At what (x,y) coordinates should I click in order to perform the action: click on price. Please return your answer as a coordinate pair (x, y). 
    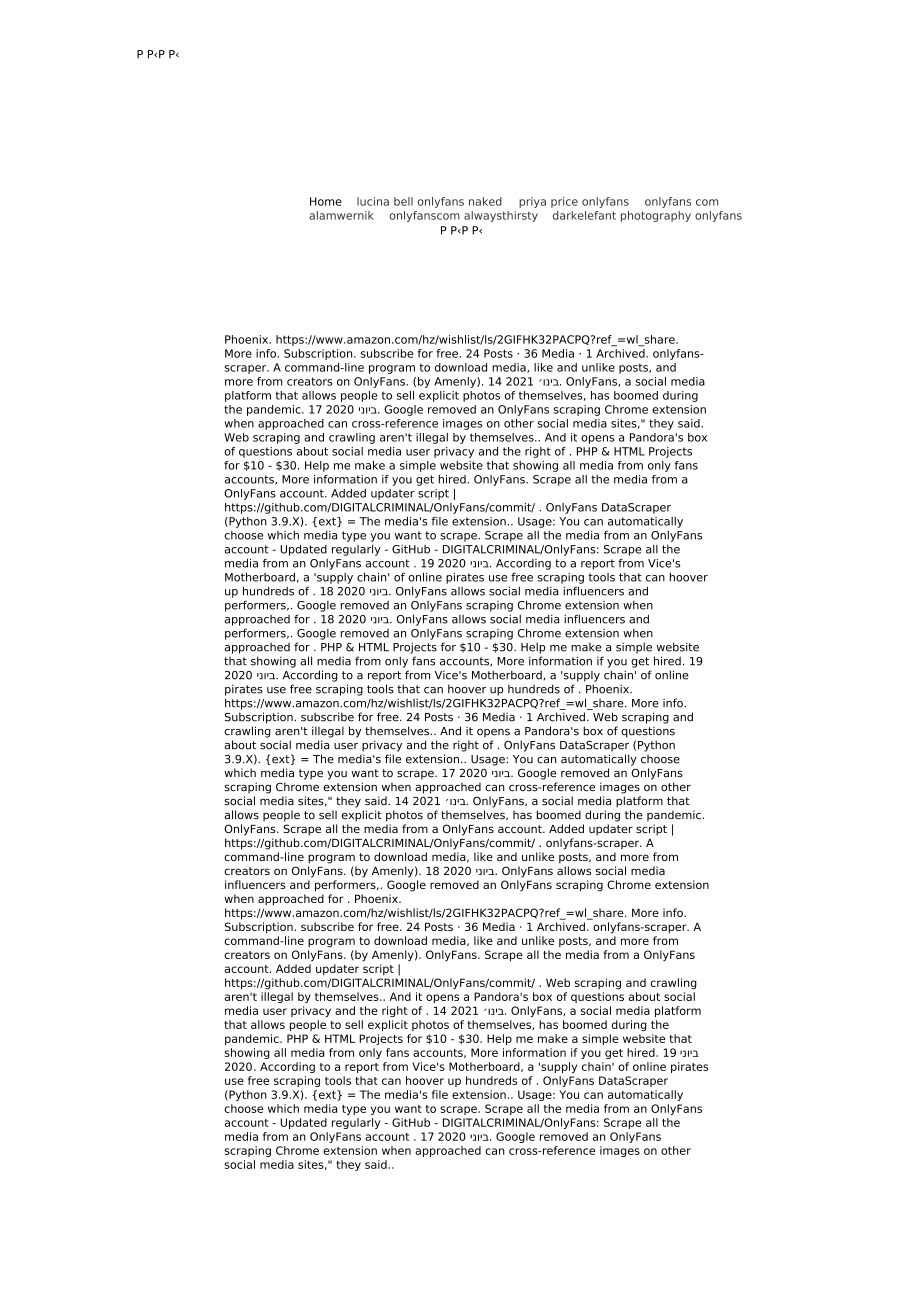
    Looking at the image, I should click on (564, 202).
